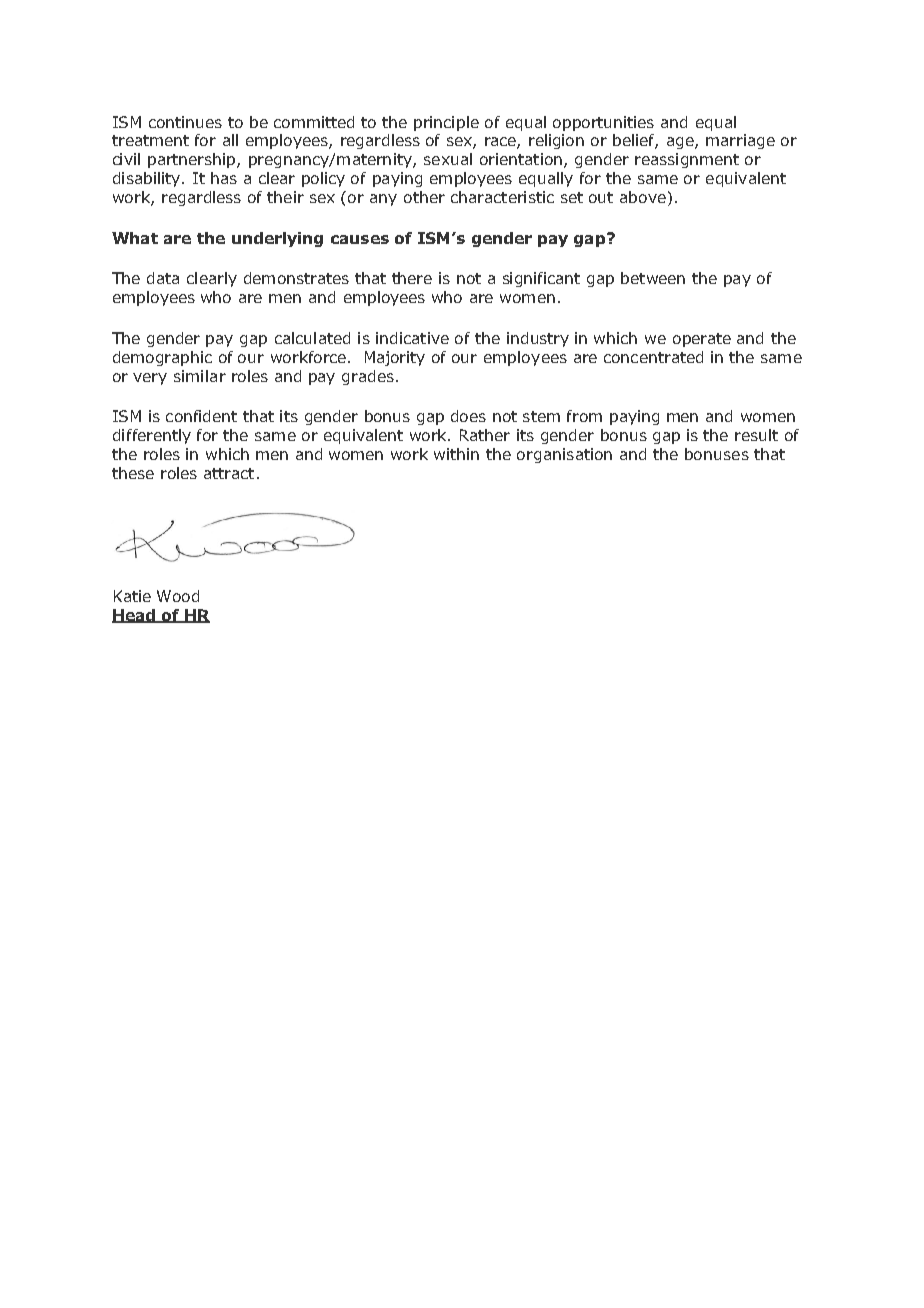 The width and height of the screenshot is (924, 1308). Describe the element at coordinates (446, 123) in the screenshot. I see `principle` at that location.
